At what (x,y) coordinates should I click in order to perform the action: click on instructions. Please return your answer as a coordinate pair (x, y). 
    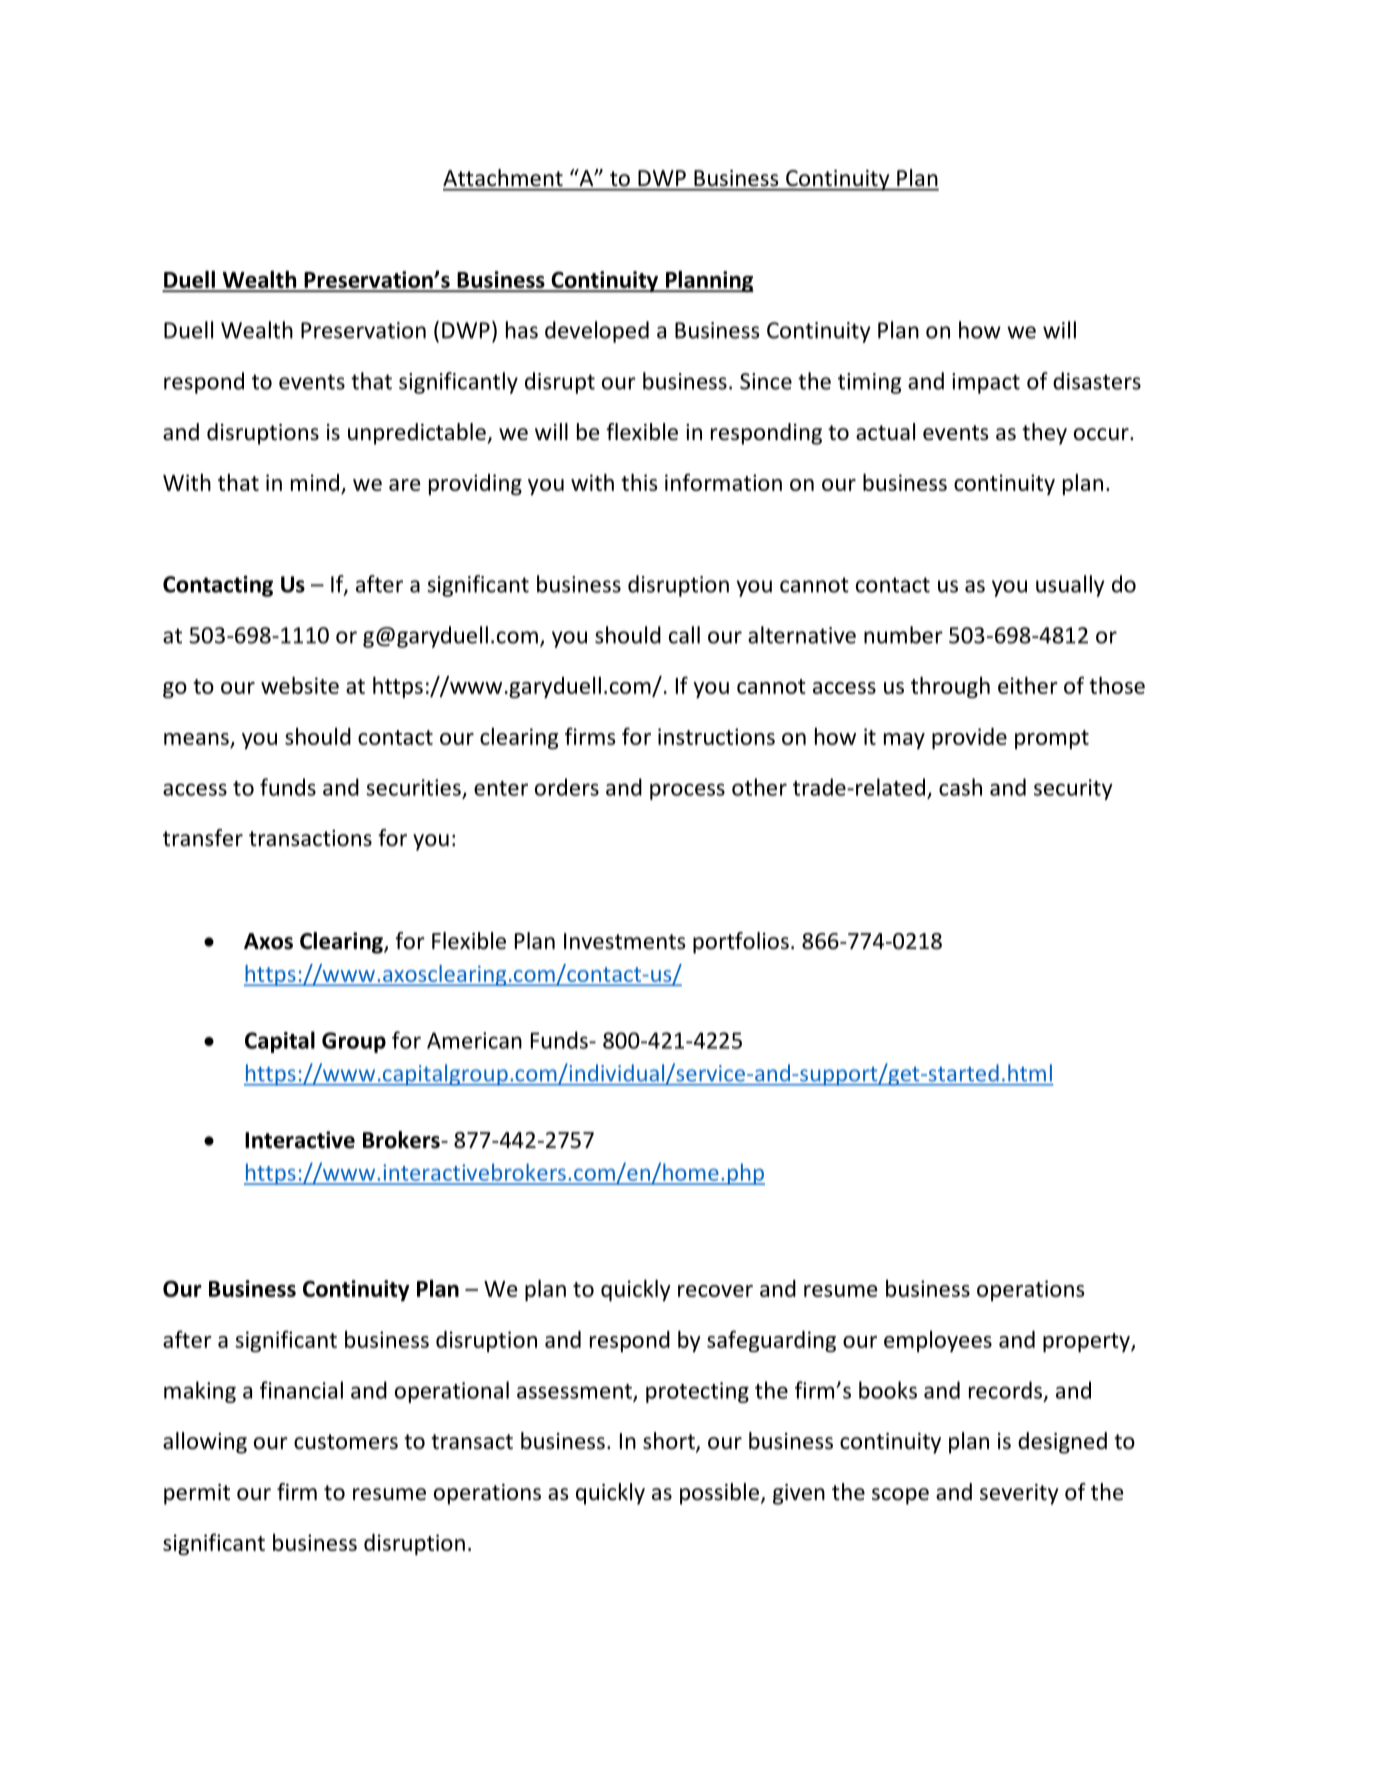
    Looking at the image, I should click on (716, 736).
